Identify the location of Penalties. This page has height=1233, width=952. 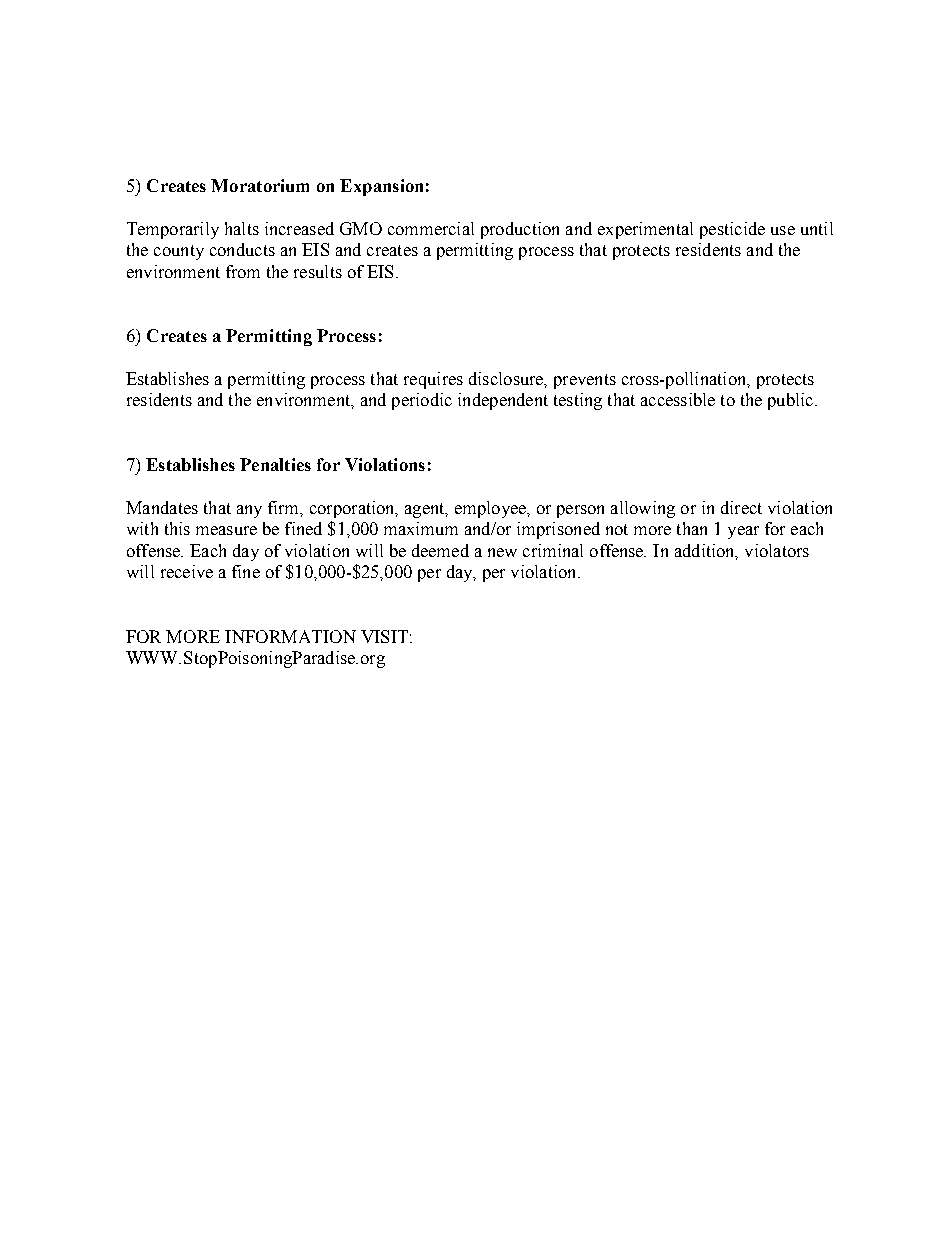
(275, 464).
